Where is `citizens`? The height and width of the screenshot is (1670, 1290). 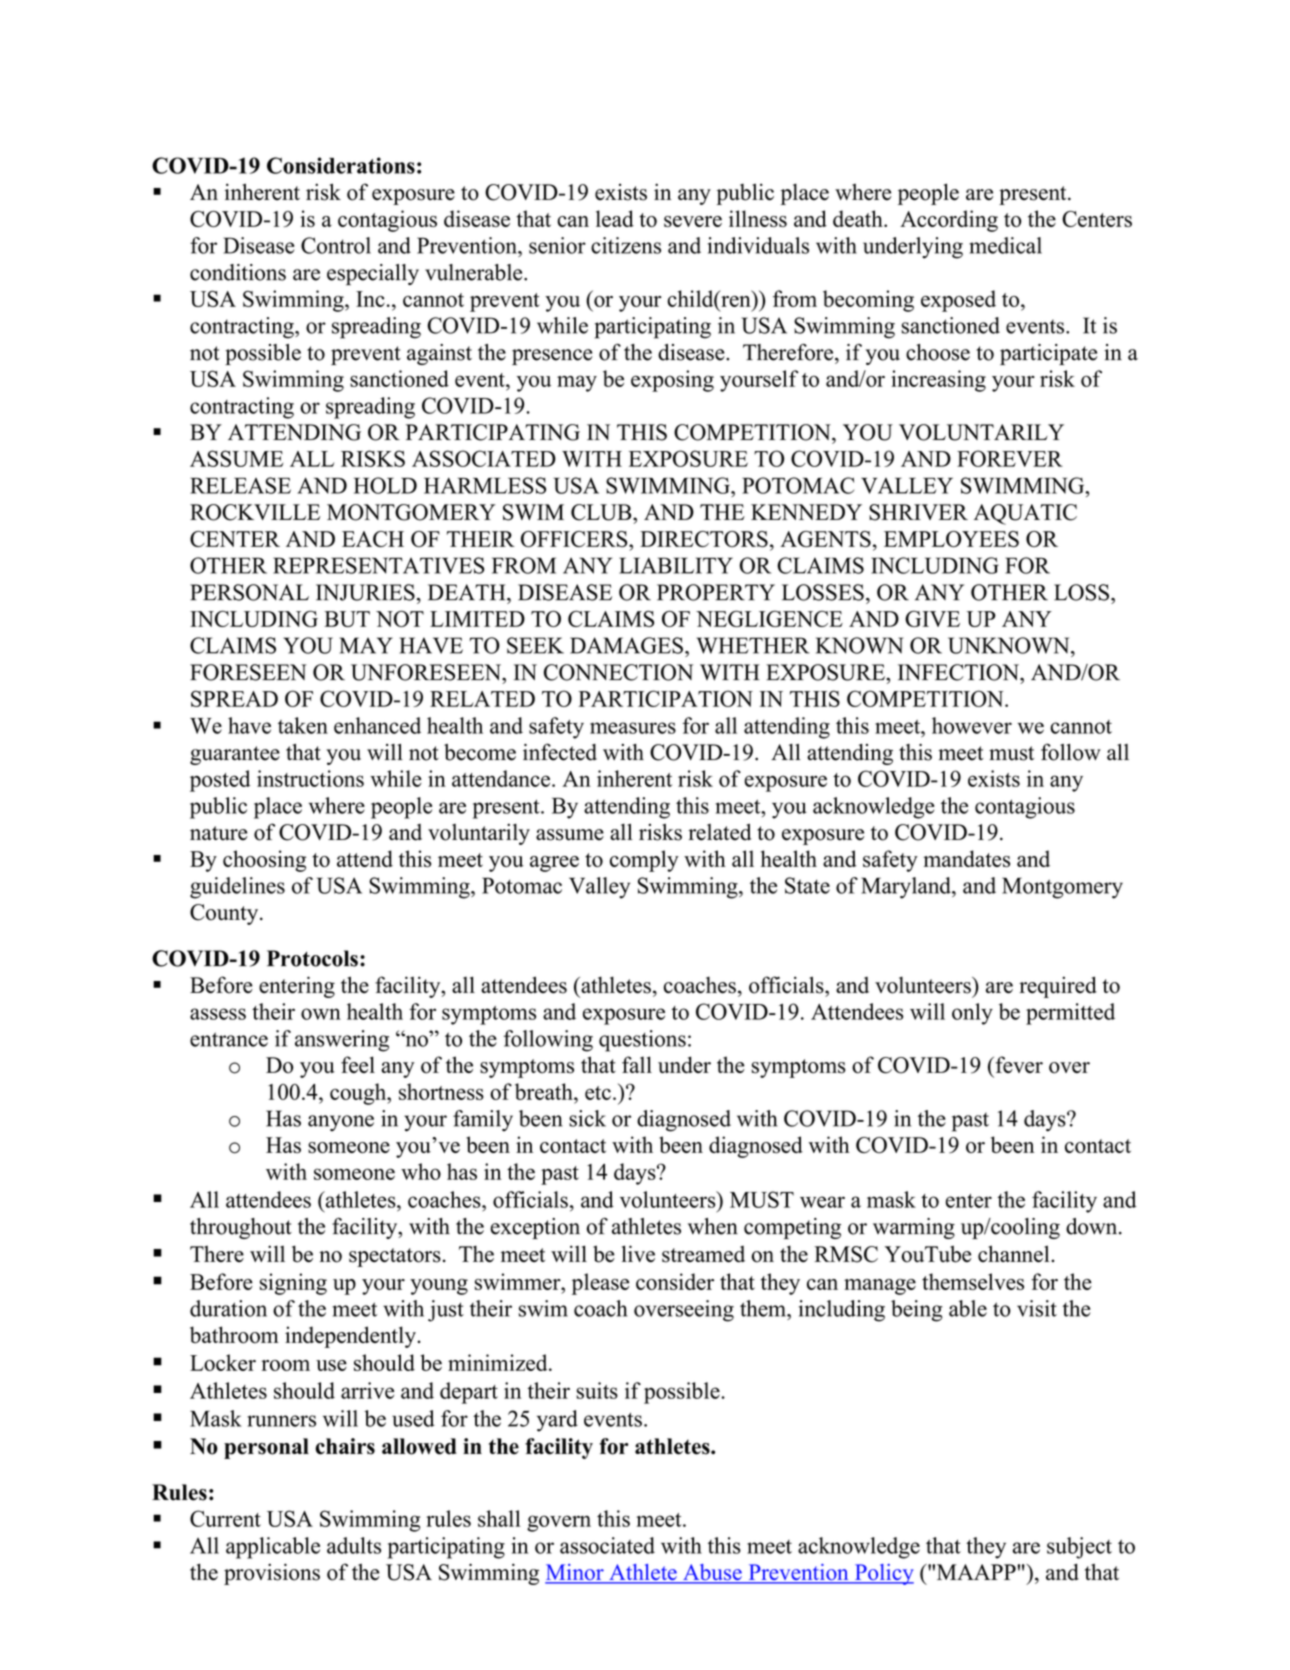 citizens is located at coordinates (626, 245).
